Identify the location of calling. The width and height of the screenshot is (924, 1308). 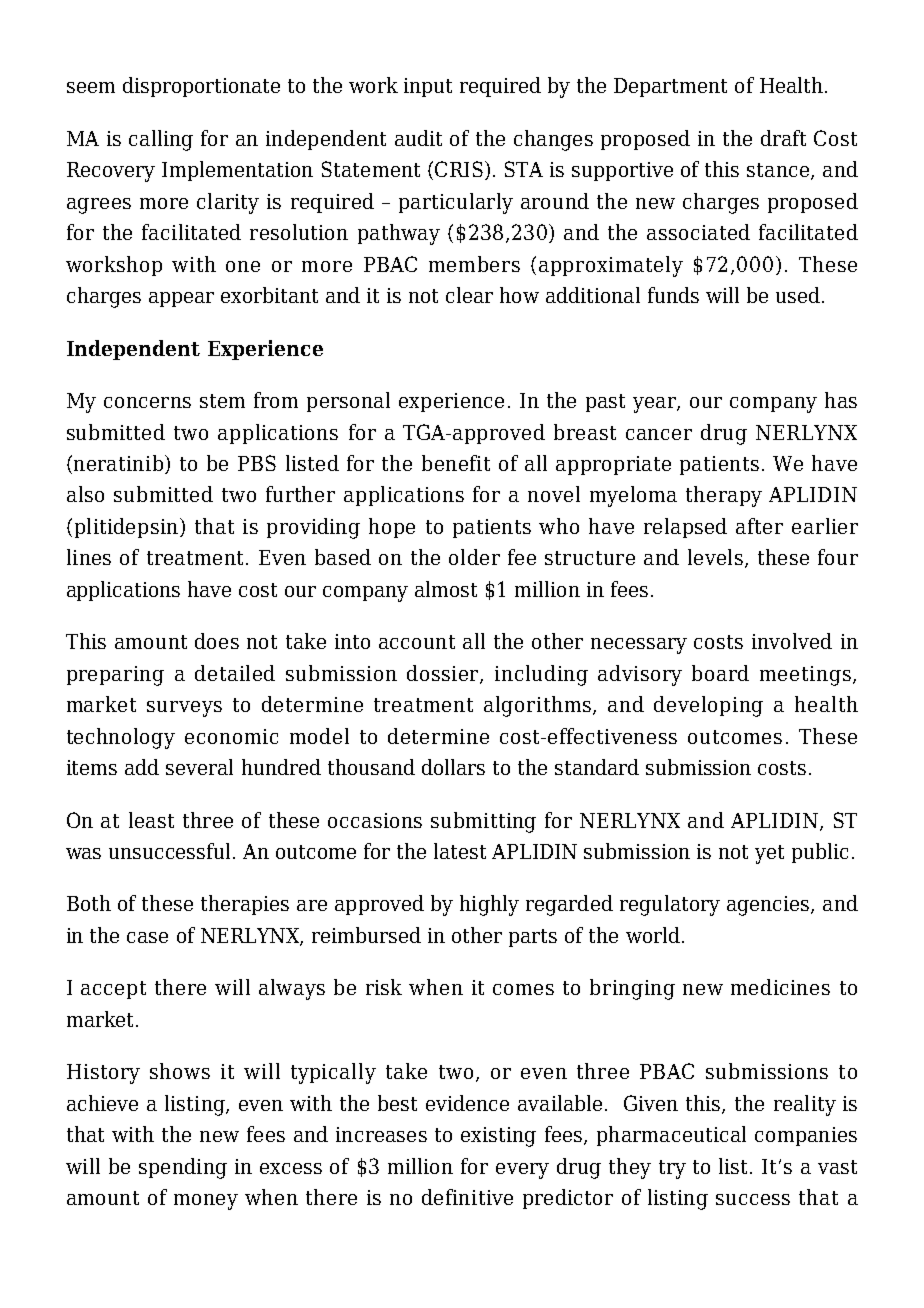
(161, 140).
